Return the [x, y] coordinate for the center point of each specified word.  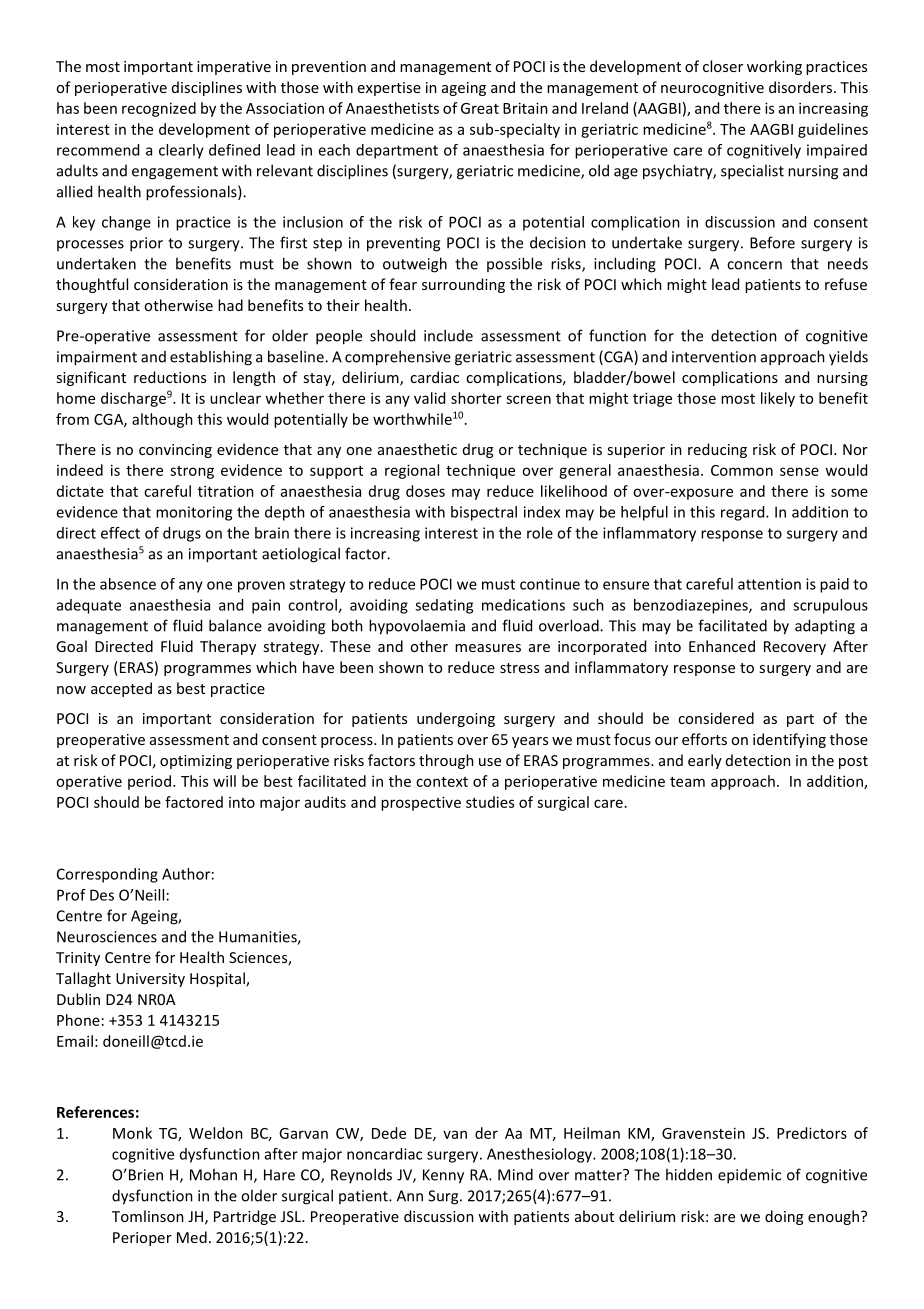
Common [742, 470]
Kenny [443, 1176]
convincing [175, 451]
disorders [800, 87]
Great [480, 108]
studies [490, 802]
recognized [159, 109]
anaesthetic [417, 449]
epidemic [749, 1176]
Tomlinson [148, 1216]
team [687, 782]
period [149, 782]
